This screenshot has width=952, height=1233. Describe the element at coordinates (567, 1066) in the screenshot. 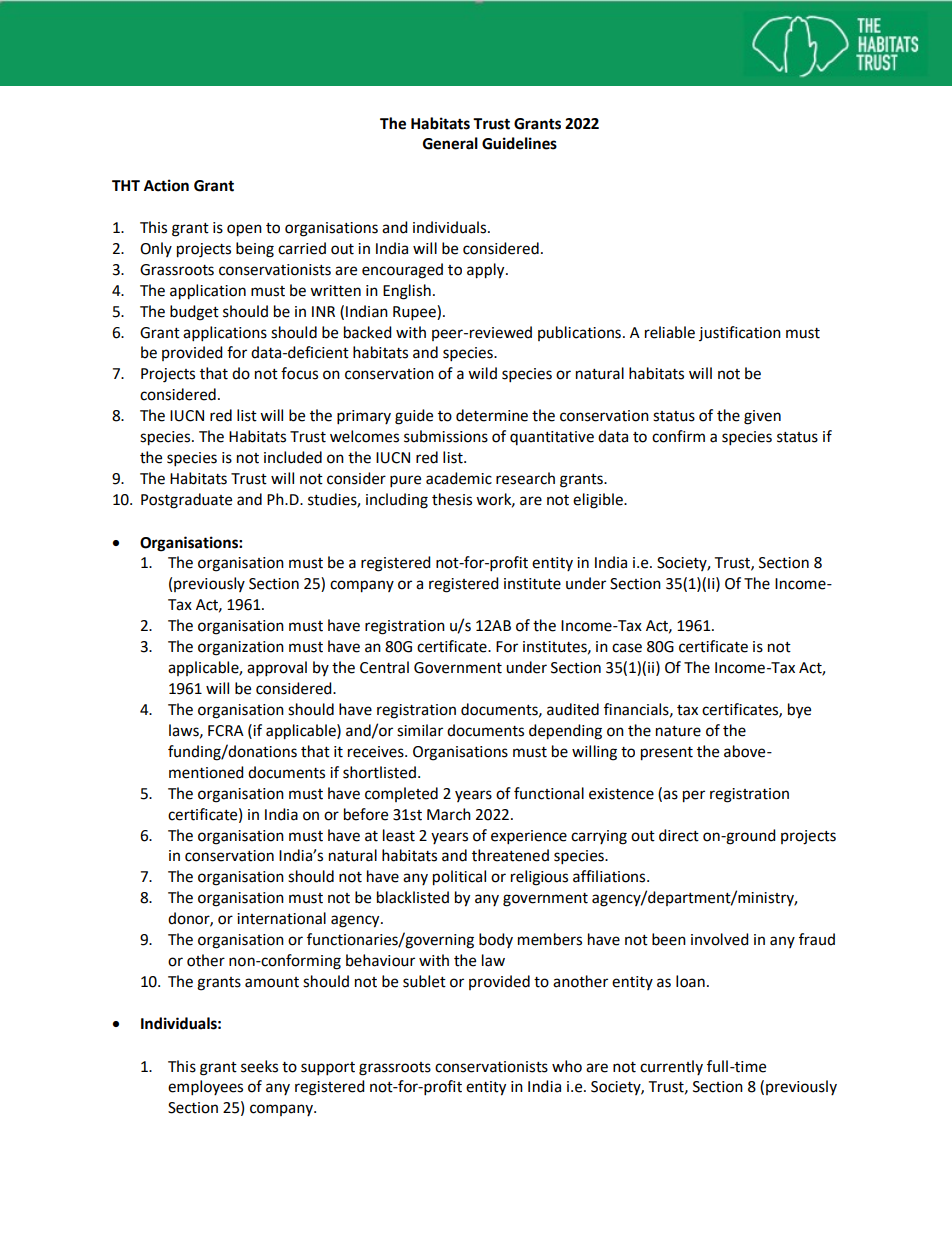

I see `who` at that location.
